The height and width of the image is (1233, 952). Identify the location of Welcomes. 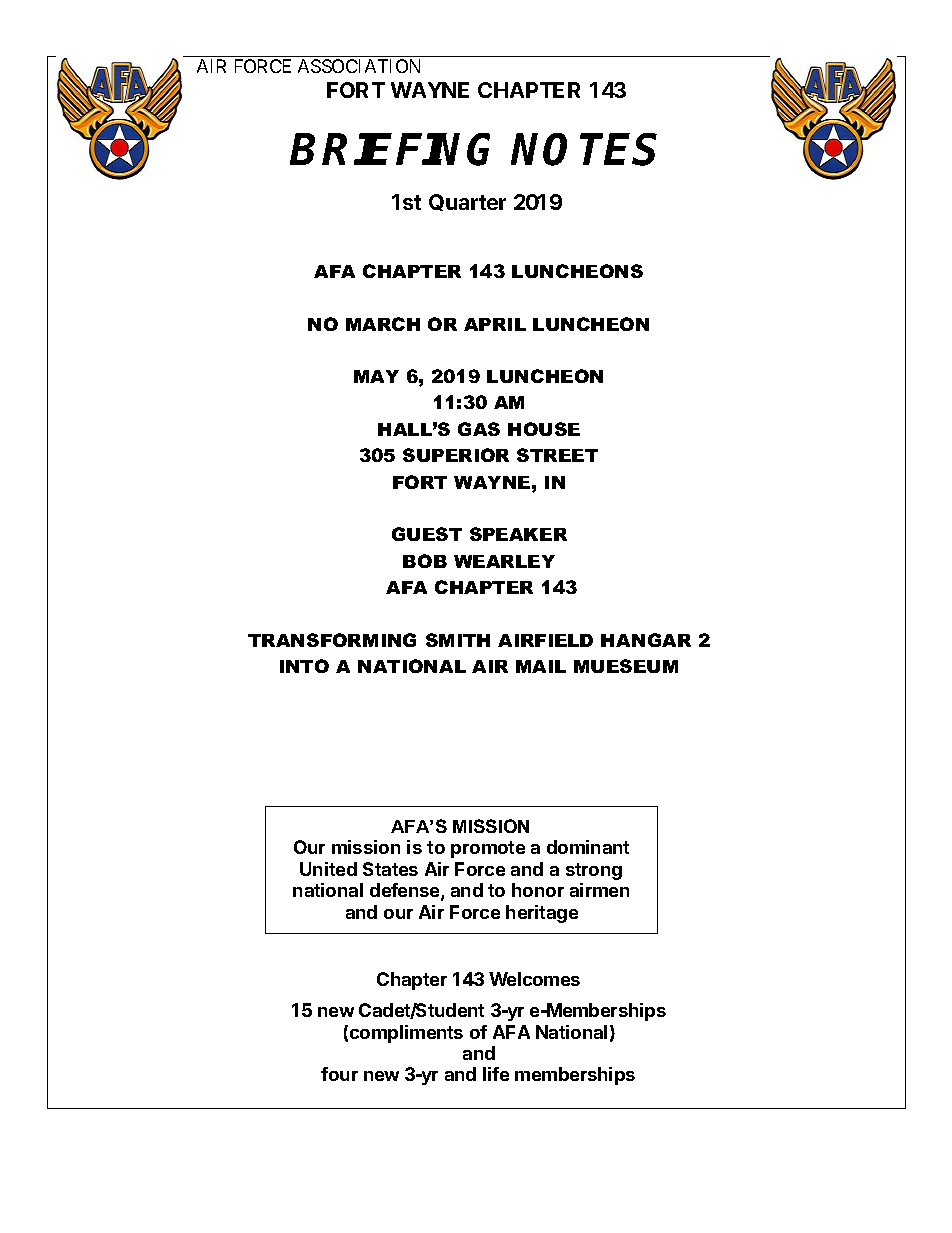
(534, 979).
